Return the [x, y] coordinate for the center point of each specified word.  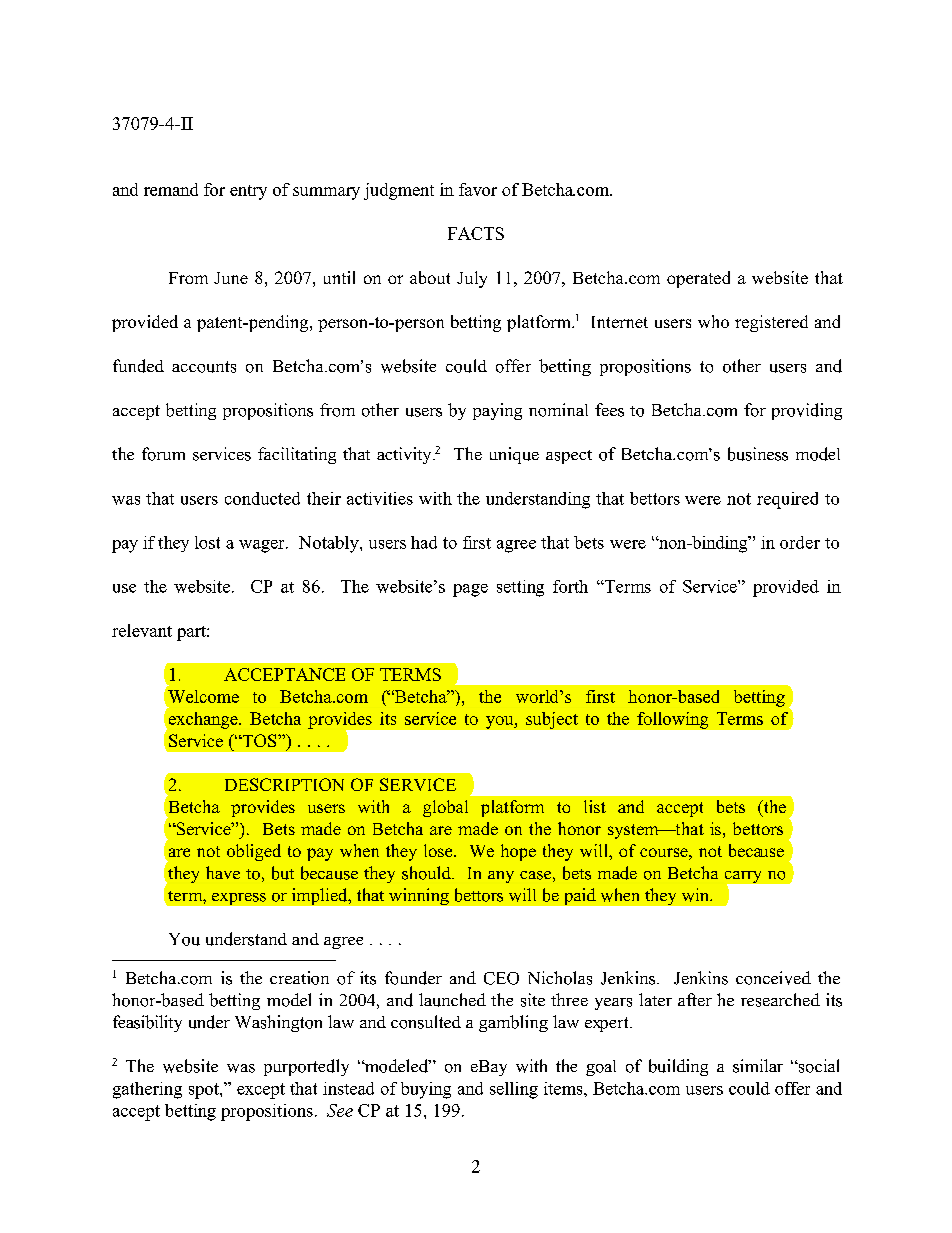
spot [205, 1091]
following [672, 720]
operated [698, 279]
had [424, 542]
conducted [262, 498]
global [445, 808]
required [787, 500]
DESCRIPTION [284, 784]
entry [248, 192]
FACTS [476, 233]
